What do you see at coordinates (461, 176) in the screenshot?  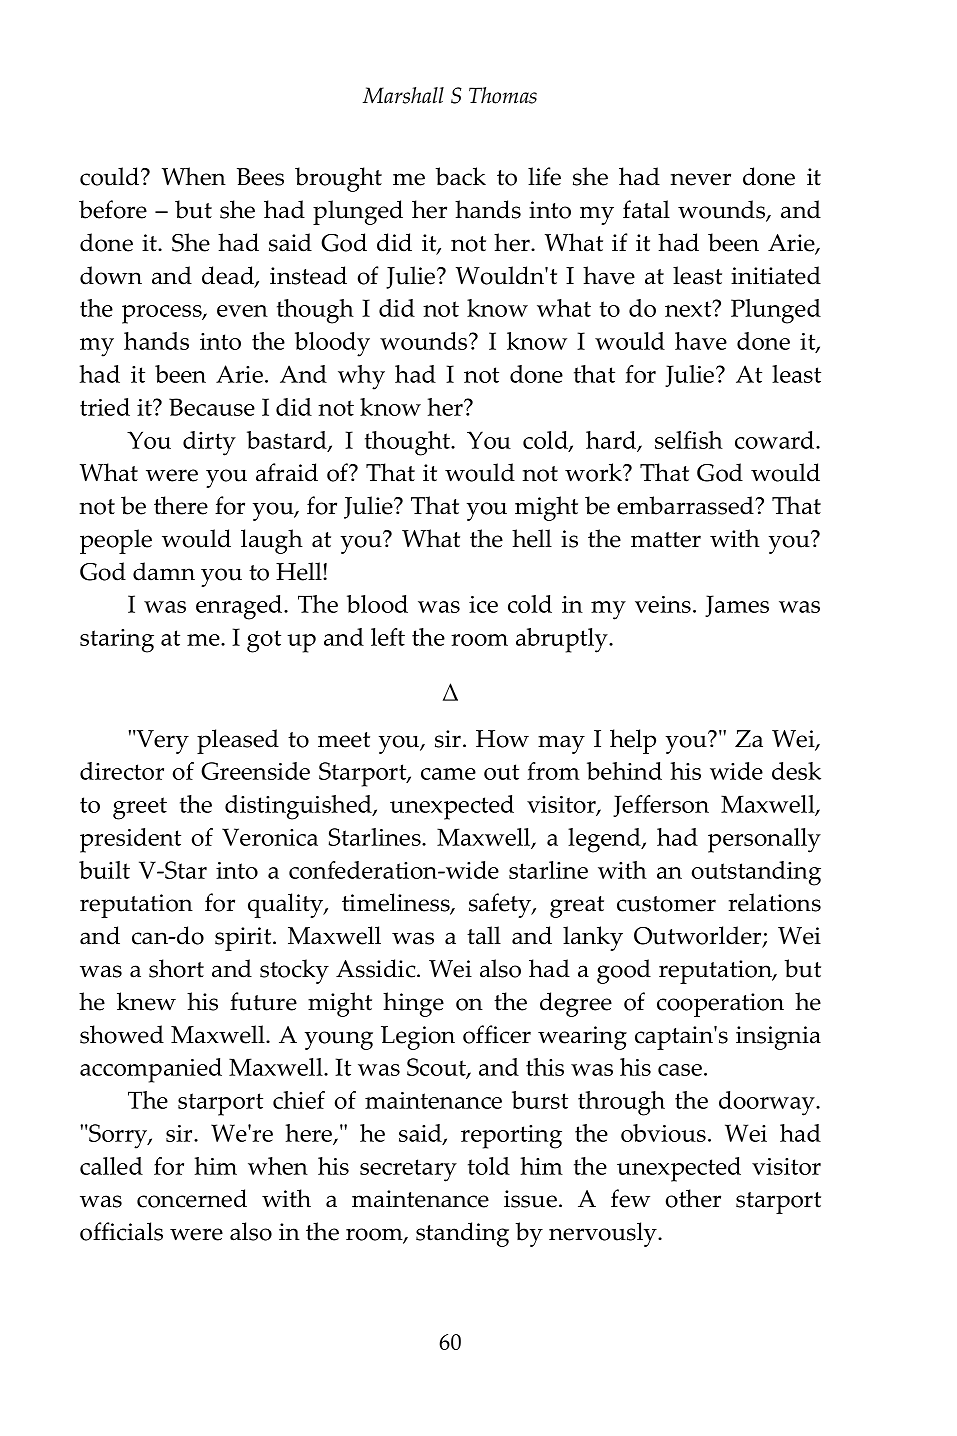 I see `back` at bounding box center [461, 176].
